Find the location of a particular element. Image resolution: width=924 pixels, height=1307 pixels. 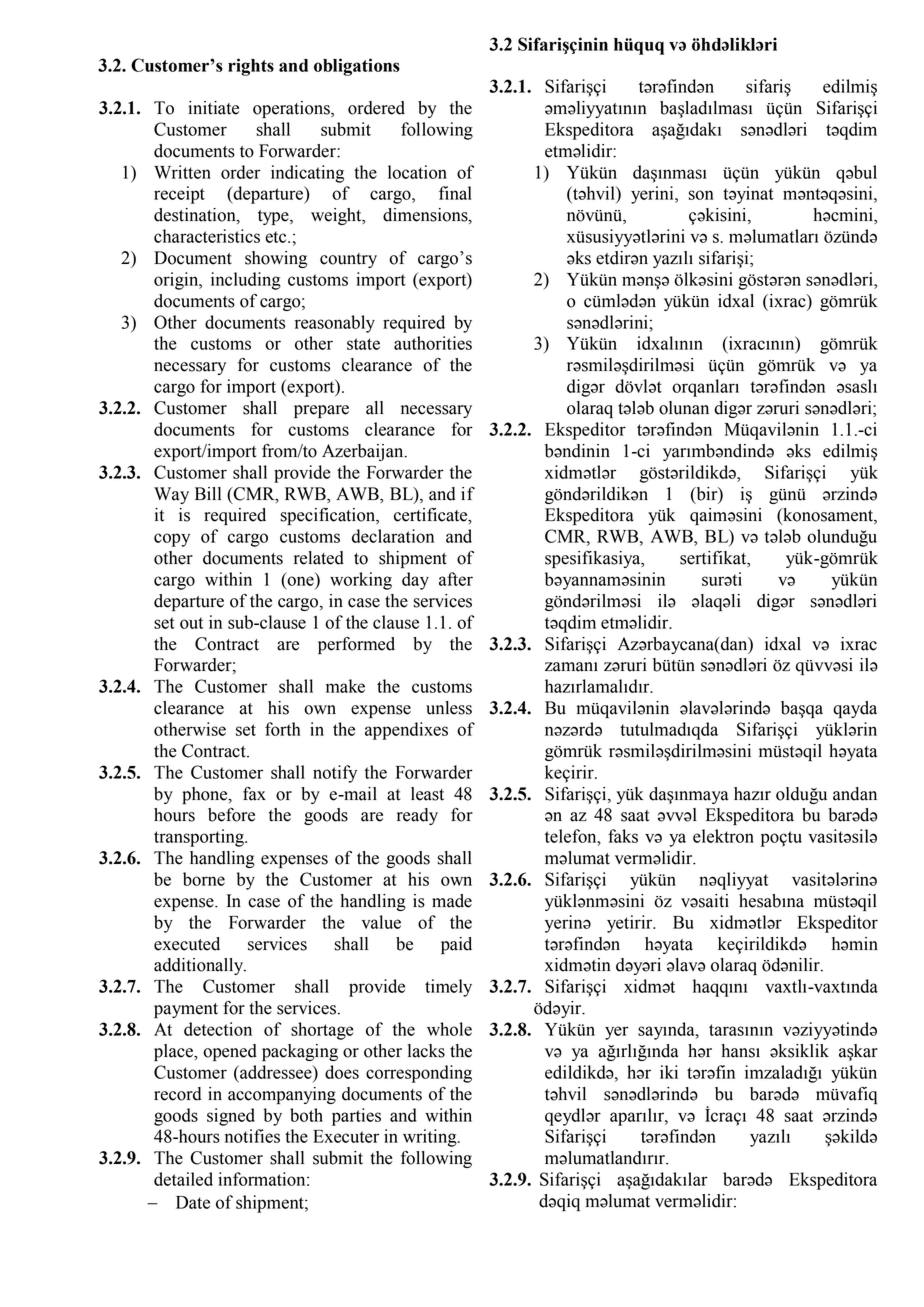

Azerbaijan is located at coordinates (364, 452).
